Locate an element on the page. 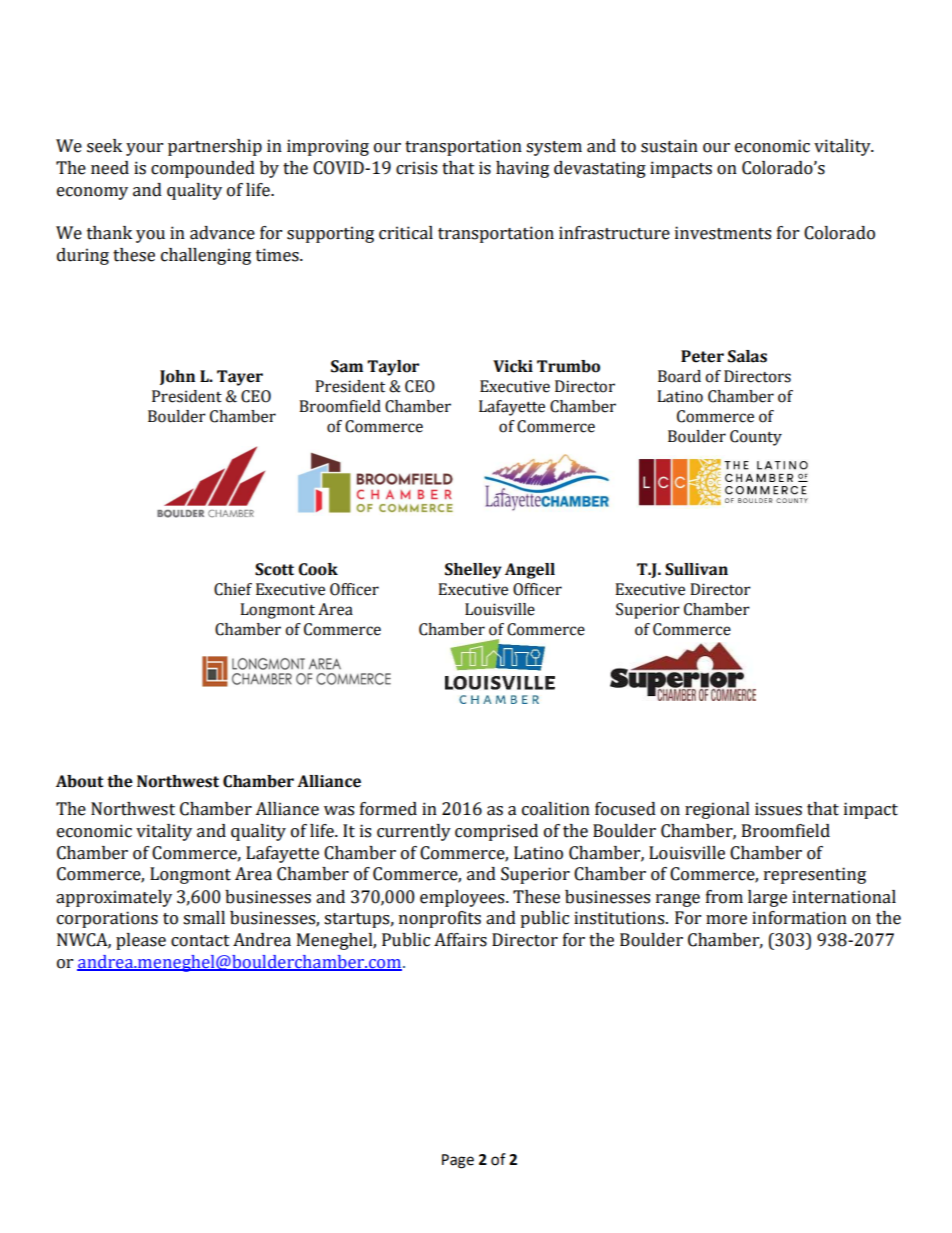  more is located at coordinates (726, 920).
